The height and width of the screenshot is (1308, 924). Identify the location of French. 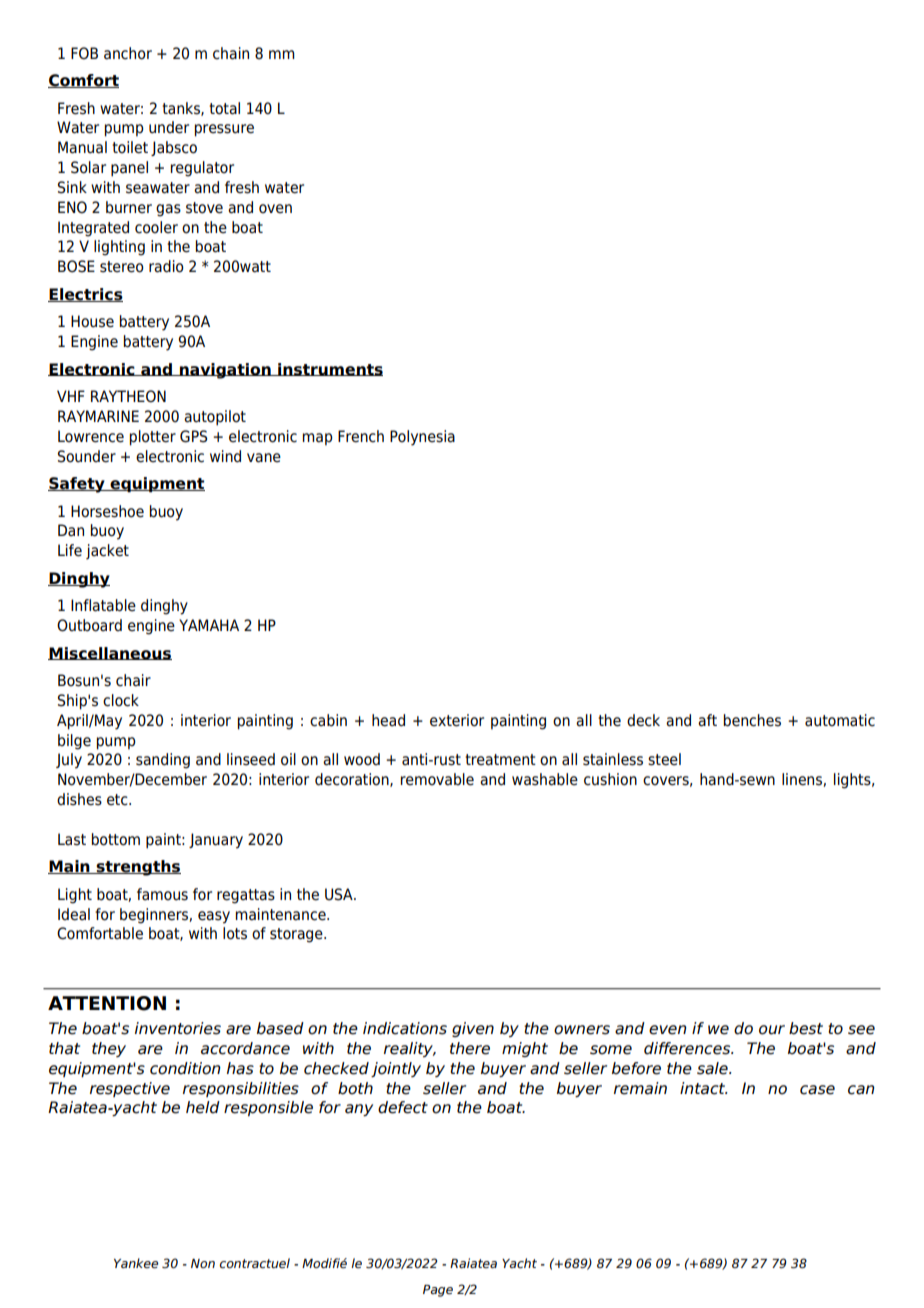
(361, 436).
